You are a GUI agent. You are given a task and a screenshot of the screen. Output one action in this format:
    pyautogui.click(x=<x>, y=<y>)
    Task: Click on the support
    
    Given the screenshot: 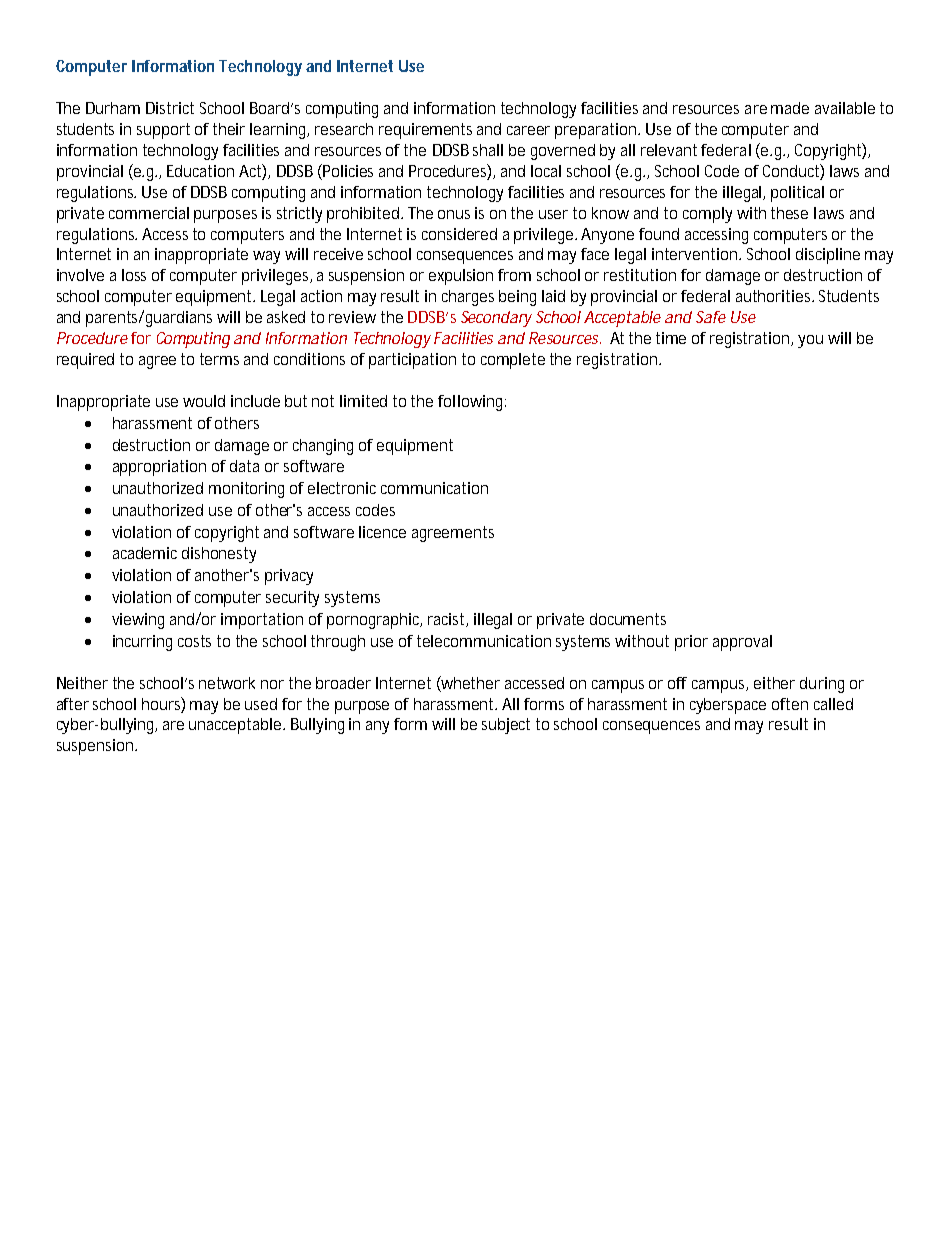 What is the action you would take?
    pyautogui.click(x=163, y=131)
